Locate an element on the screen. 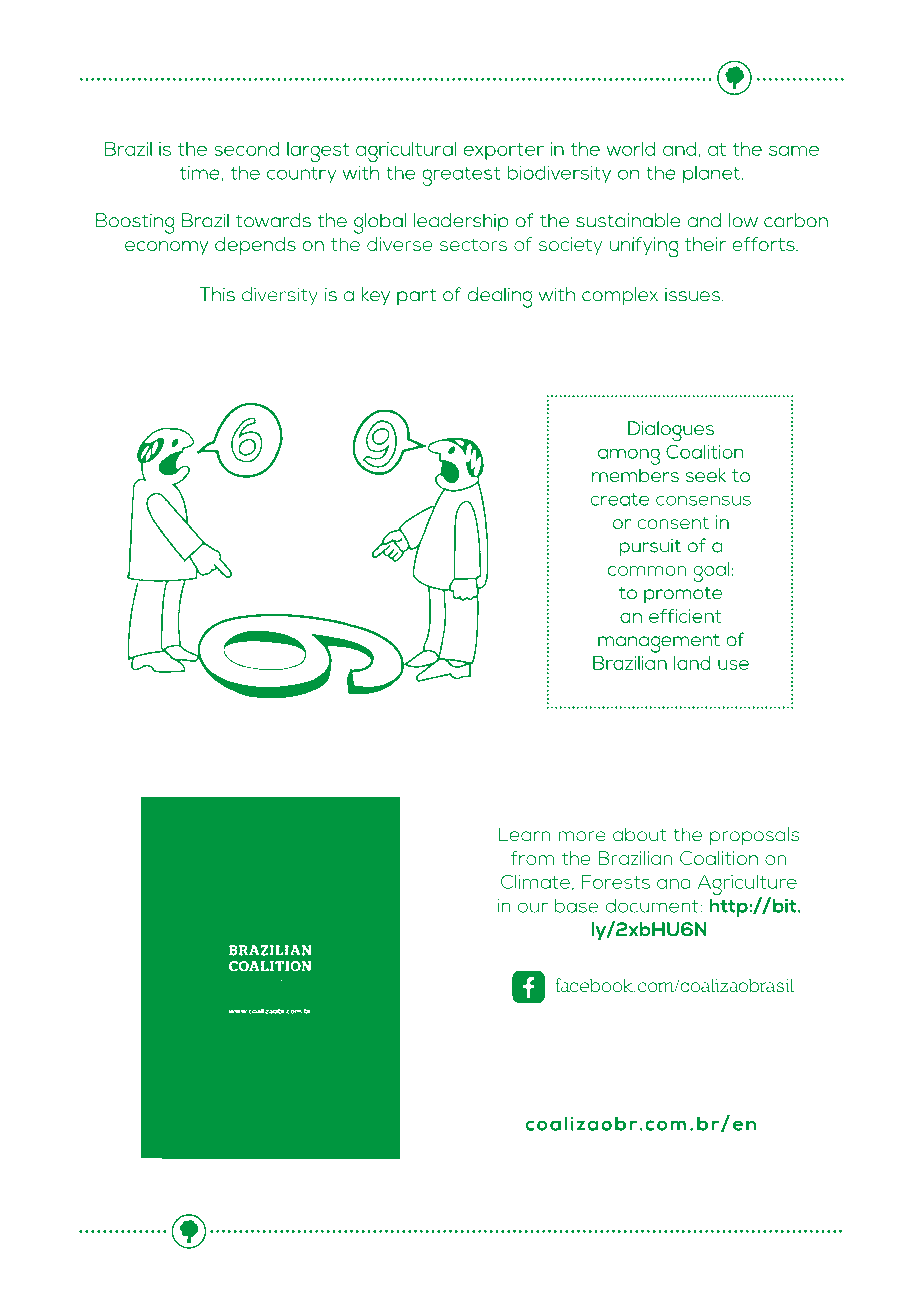 The image size is (924, 1311). our is located at coordinates (533, 907).
